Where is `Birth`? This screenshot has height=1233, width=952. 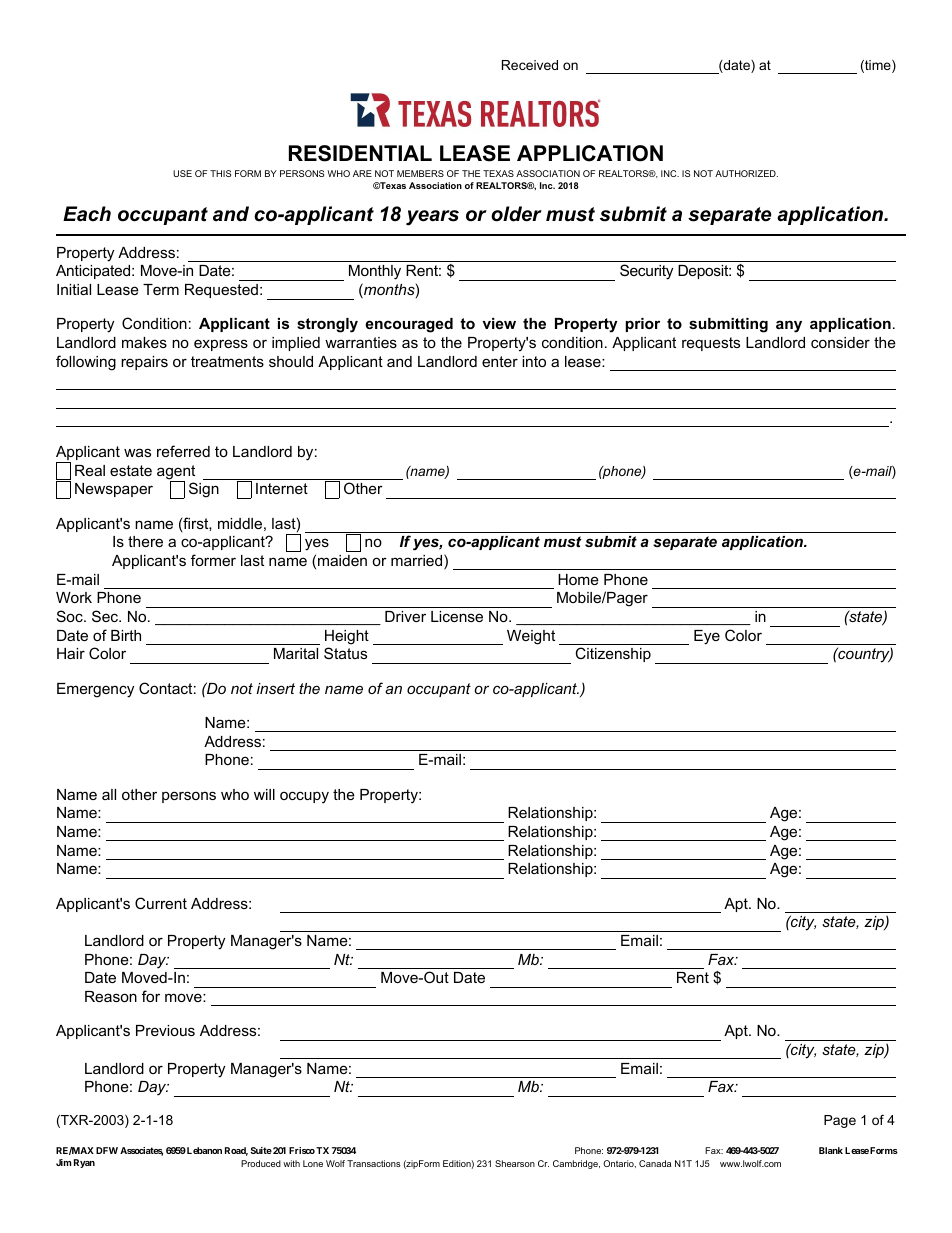
Birth is located at coordinates (126, 635).
